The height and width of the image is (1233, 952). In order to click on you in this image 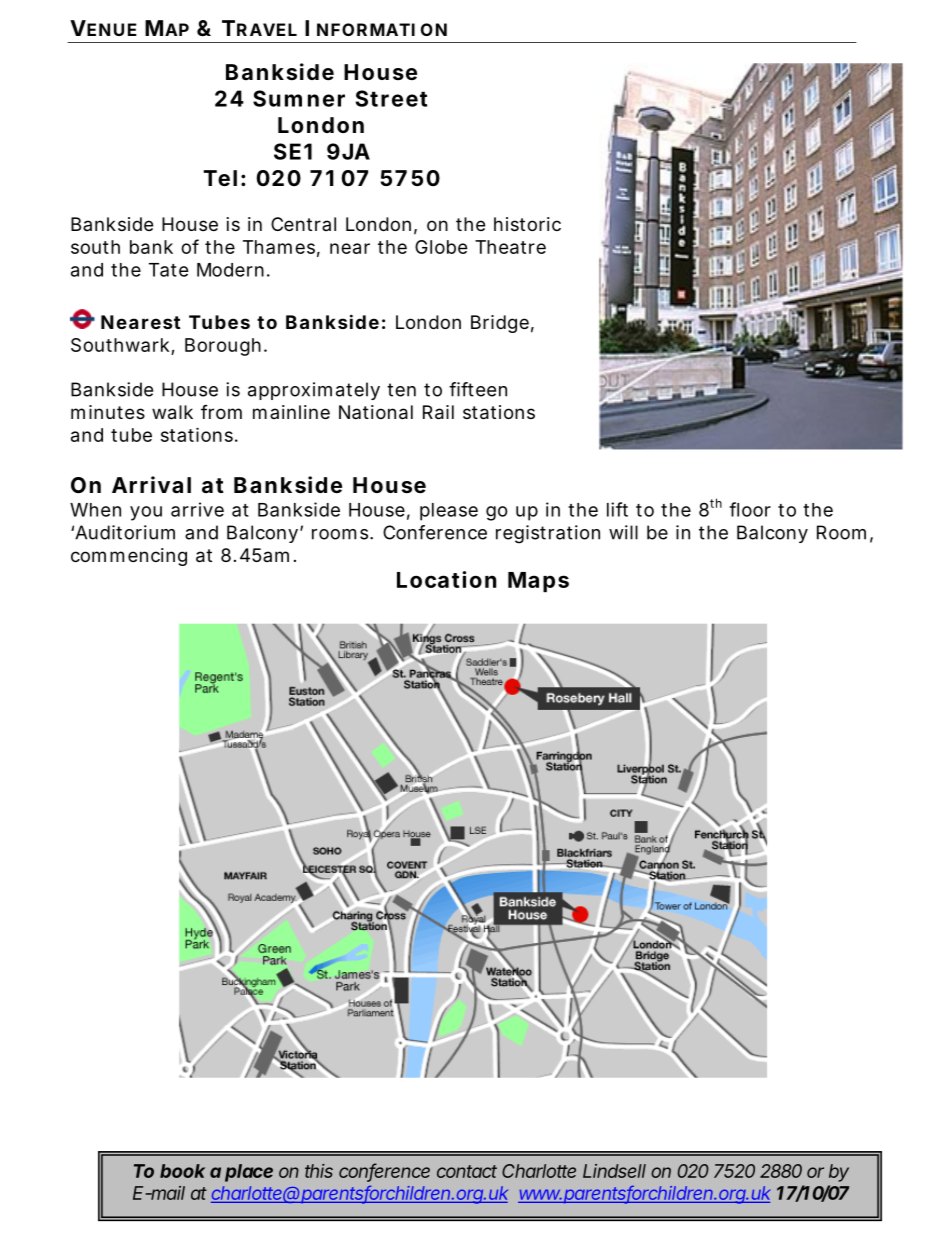, I will do `click(146, 513)`.
